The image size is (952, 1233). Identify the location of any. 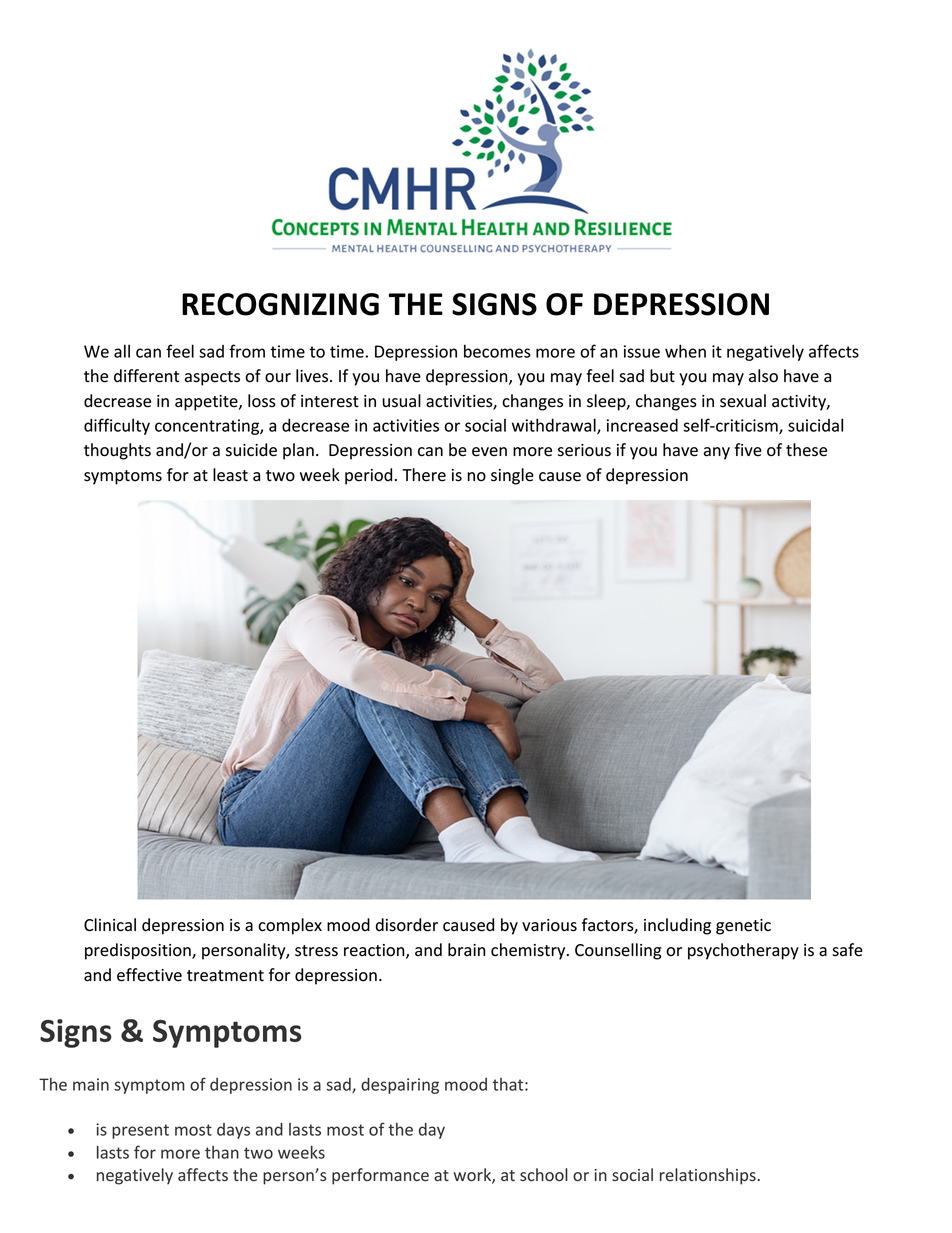
(716, 453).
